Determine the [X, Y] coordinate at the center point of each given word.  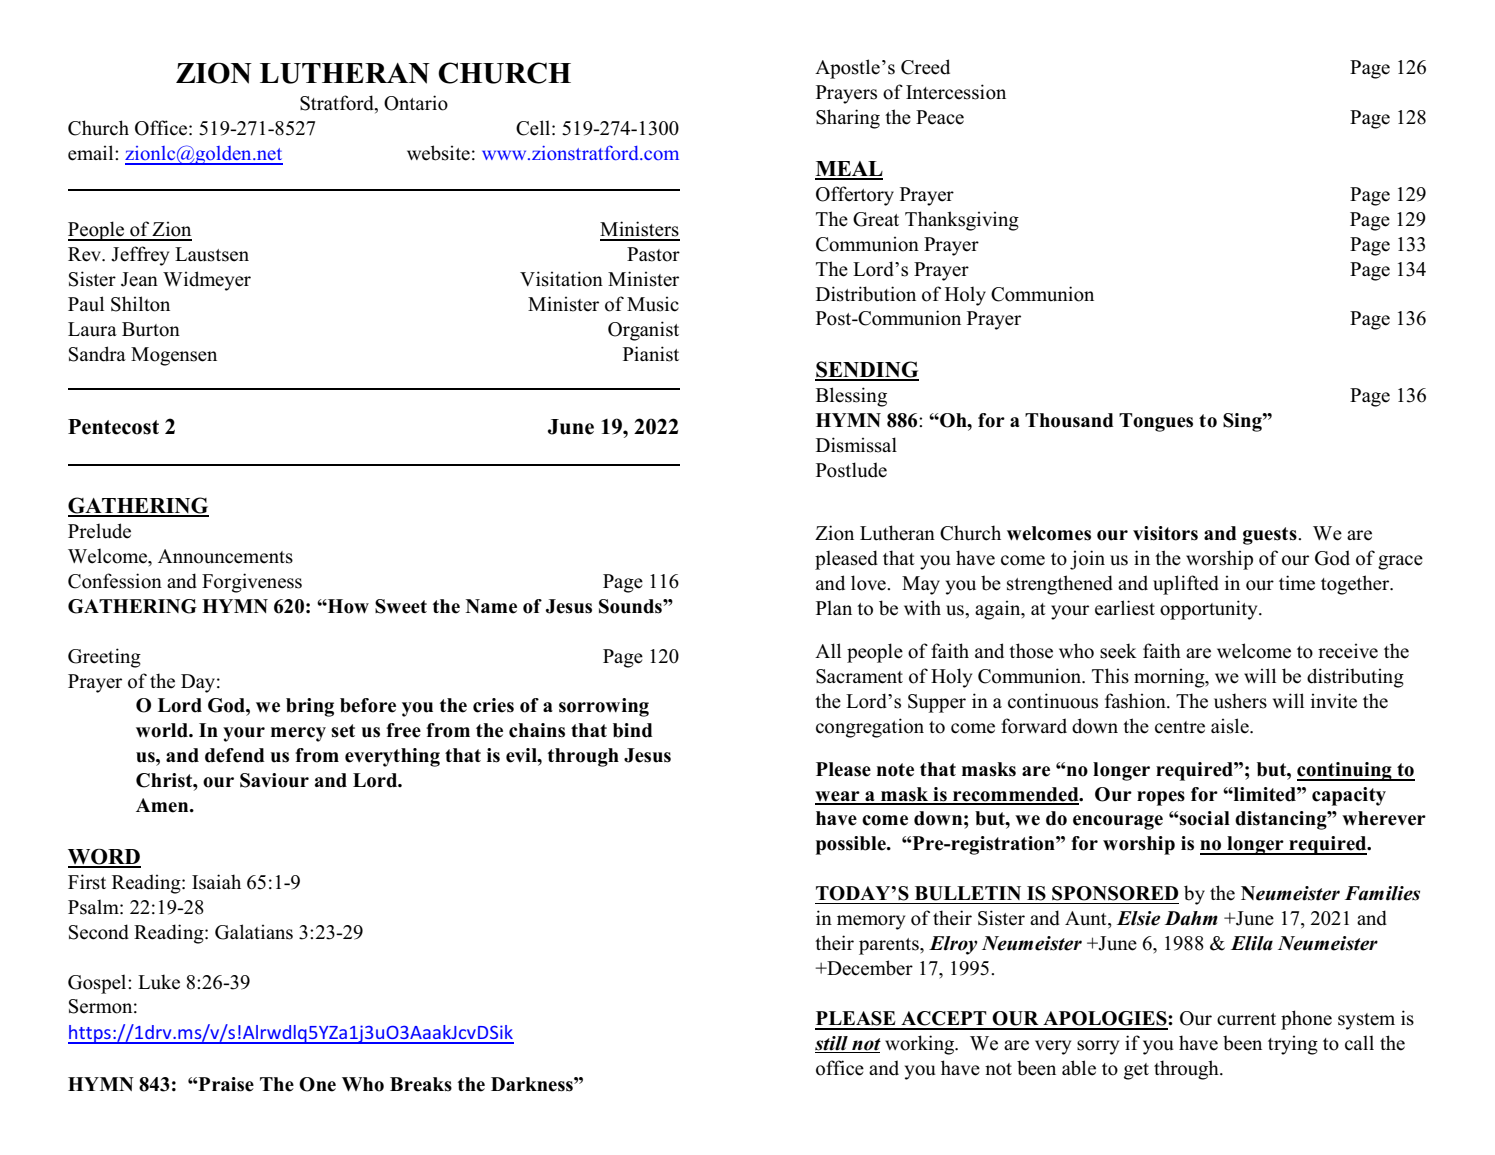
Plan [834, 607]
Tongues [1156, 422]
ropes [1161, 798]
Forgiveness [252, 583]
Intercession [956, 92]
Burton [151, 329]
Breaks [421, 1084]
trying [1293, 1045]
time [1297, 583]
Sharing [848, 119]
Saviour [274, 780]
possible [852, 845]
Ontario [416, 103]
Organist [643, 331]
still [831, 1043]
